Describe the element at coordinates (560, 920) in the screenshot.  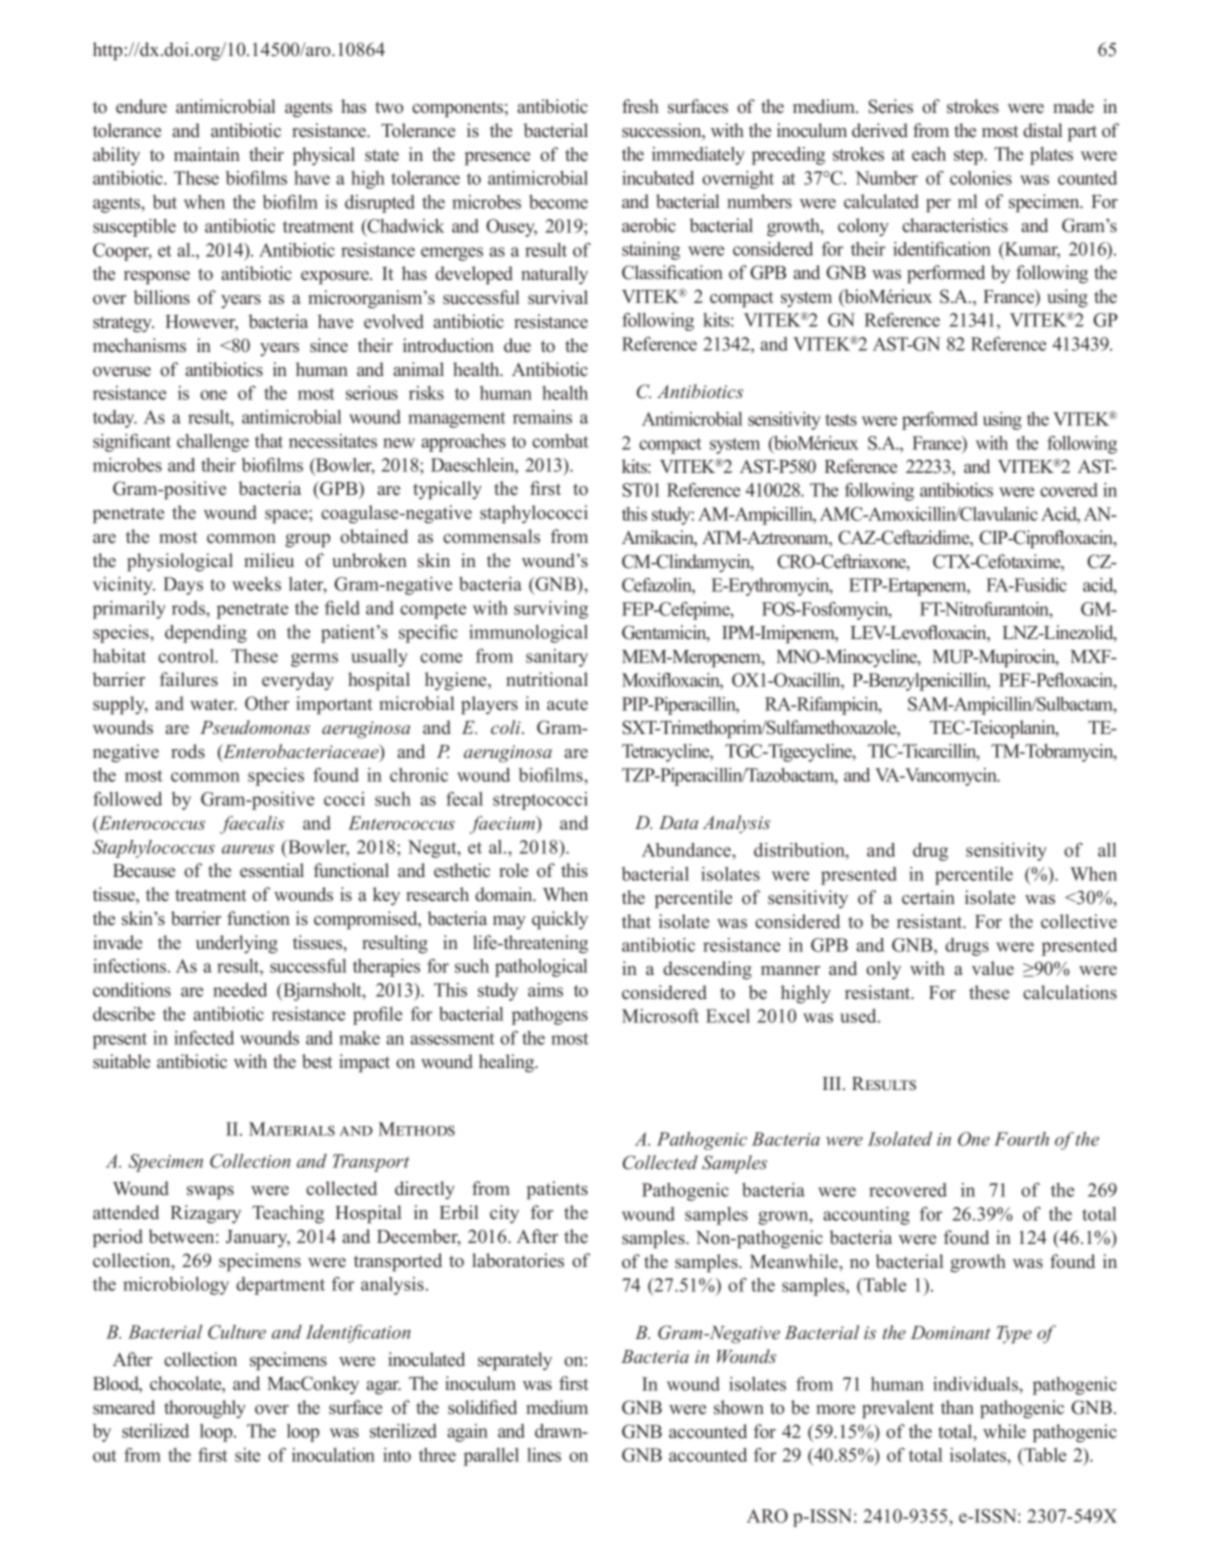
I see `quickly` at that location.
